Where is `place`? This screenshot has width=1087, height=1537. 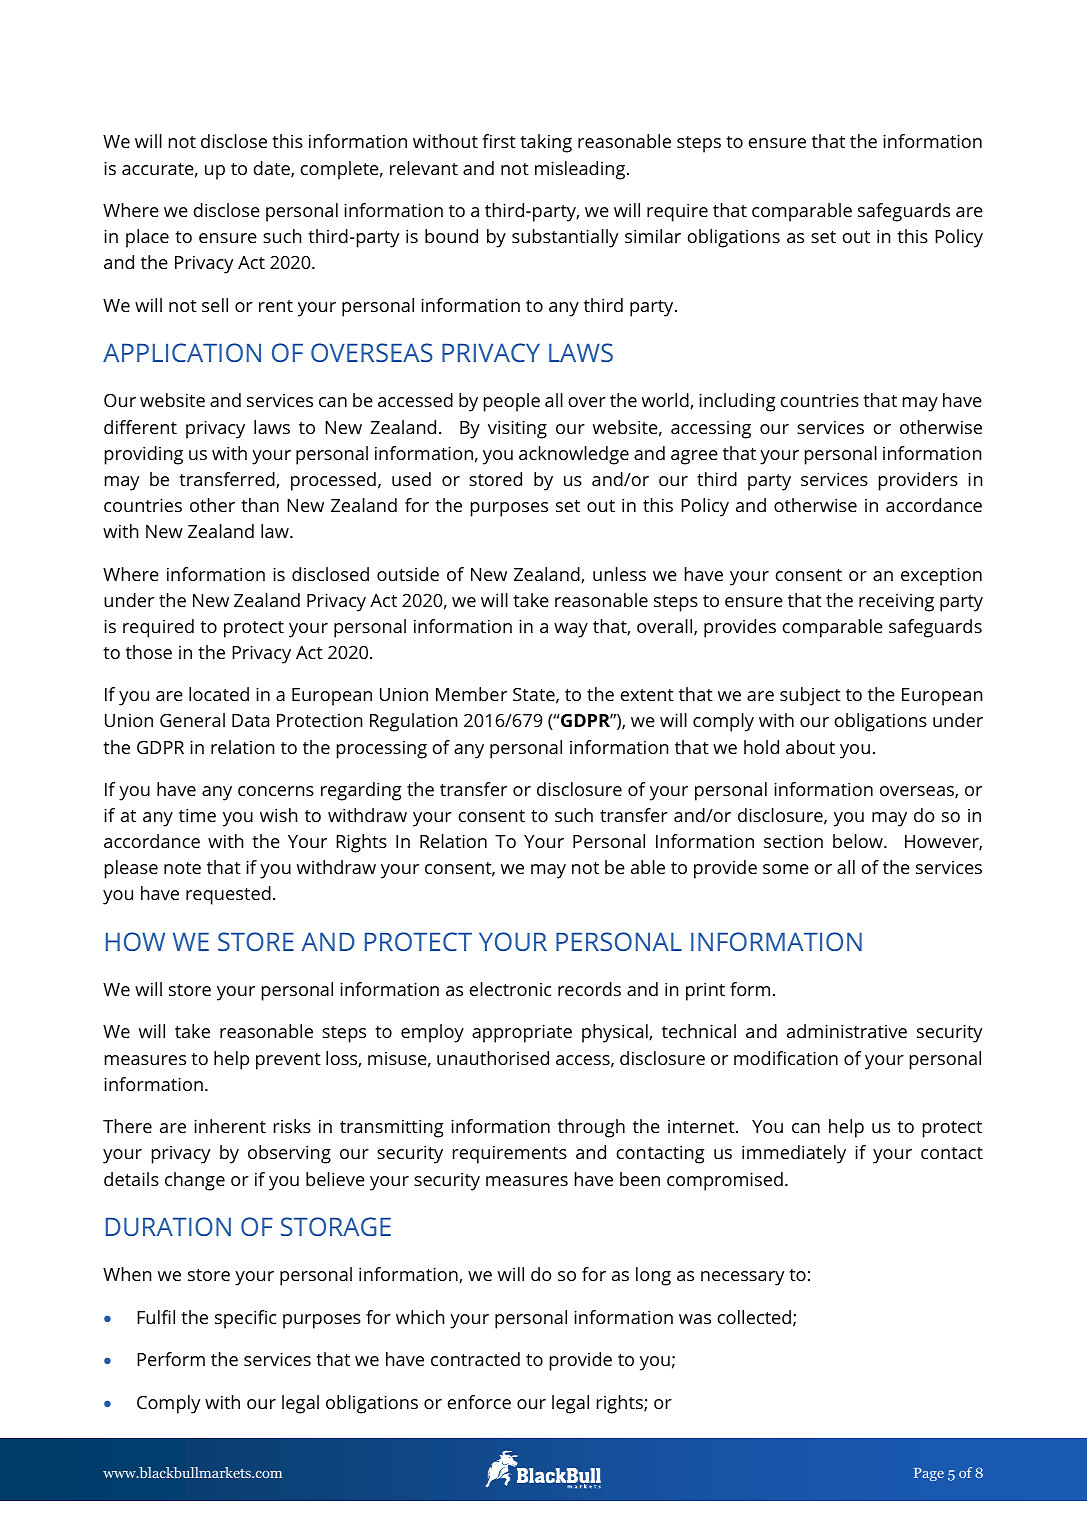
place is located at coordinates (147, 238).
